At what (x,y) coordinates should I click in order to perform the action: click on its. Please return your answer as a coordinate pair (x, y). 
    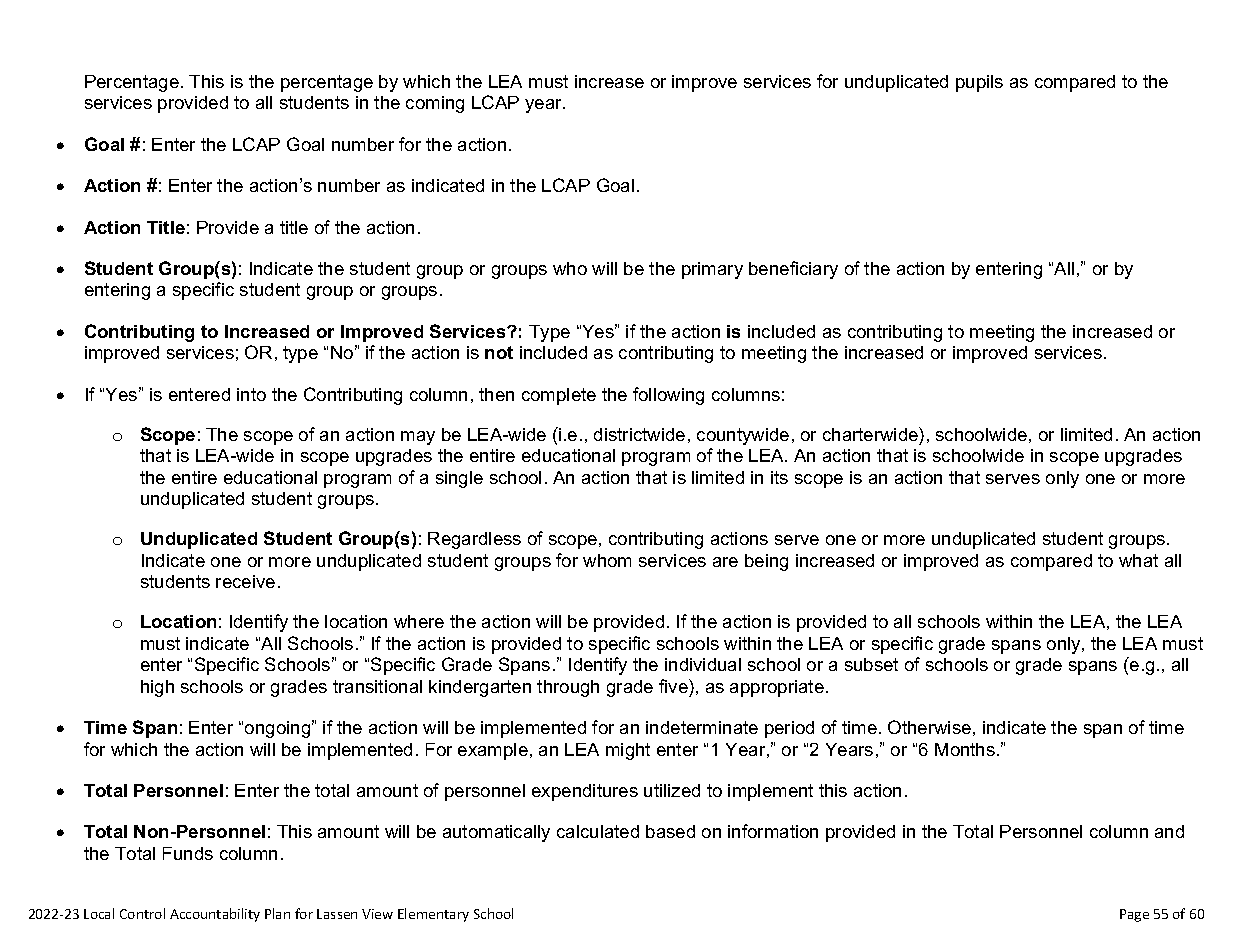
    Looking at the image, I should click on (779, 477).
